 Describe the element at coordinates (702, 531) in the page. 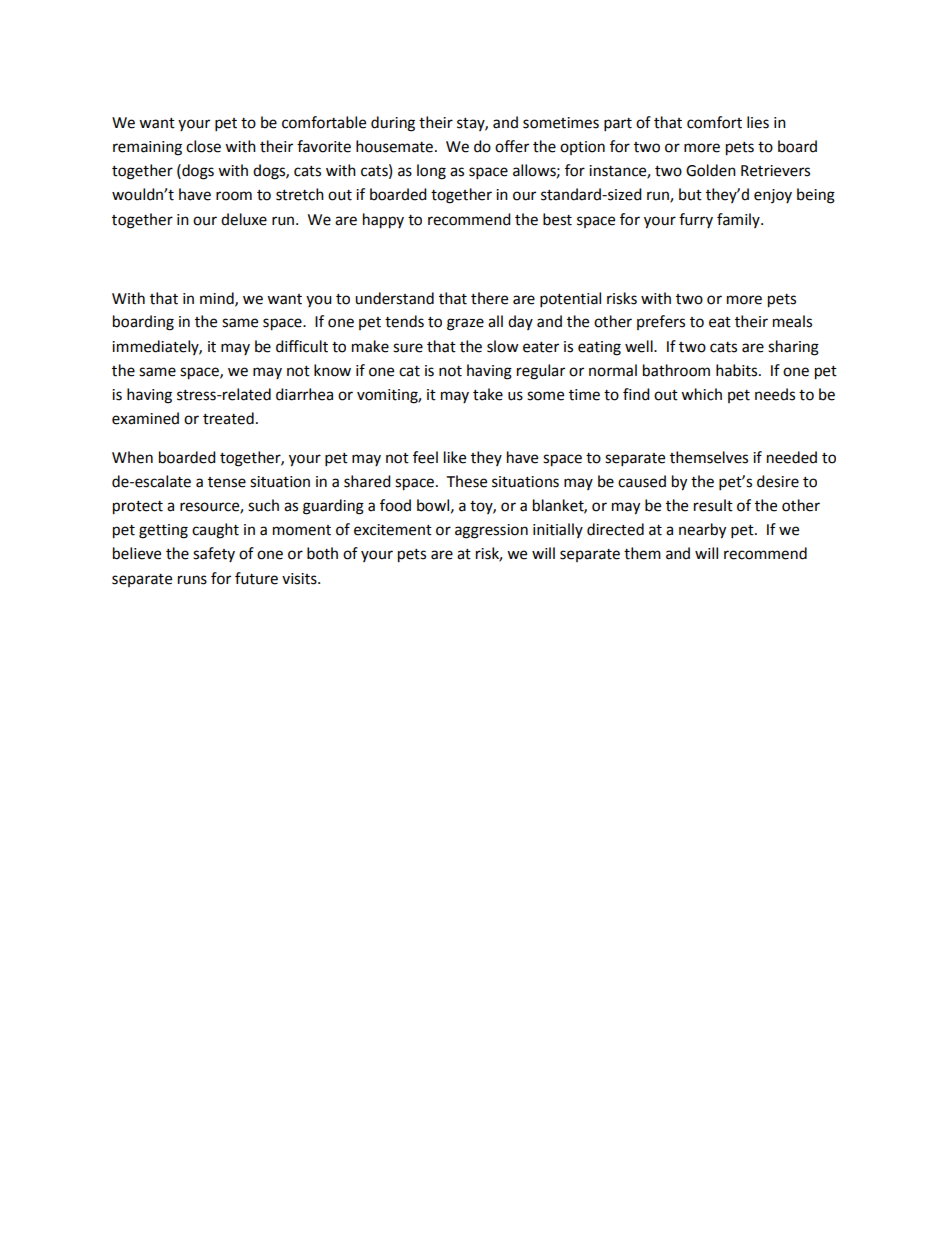

I see `nearby` at that location.
